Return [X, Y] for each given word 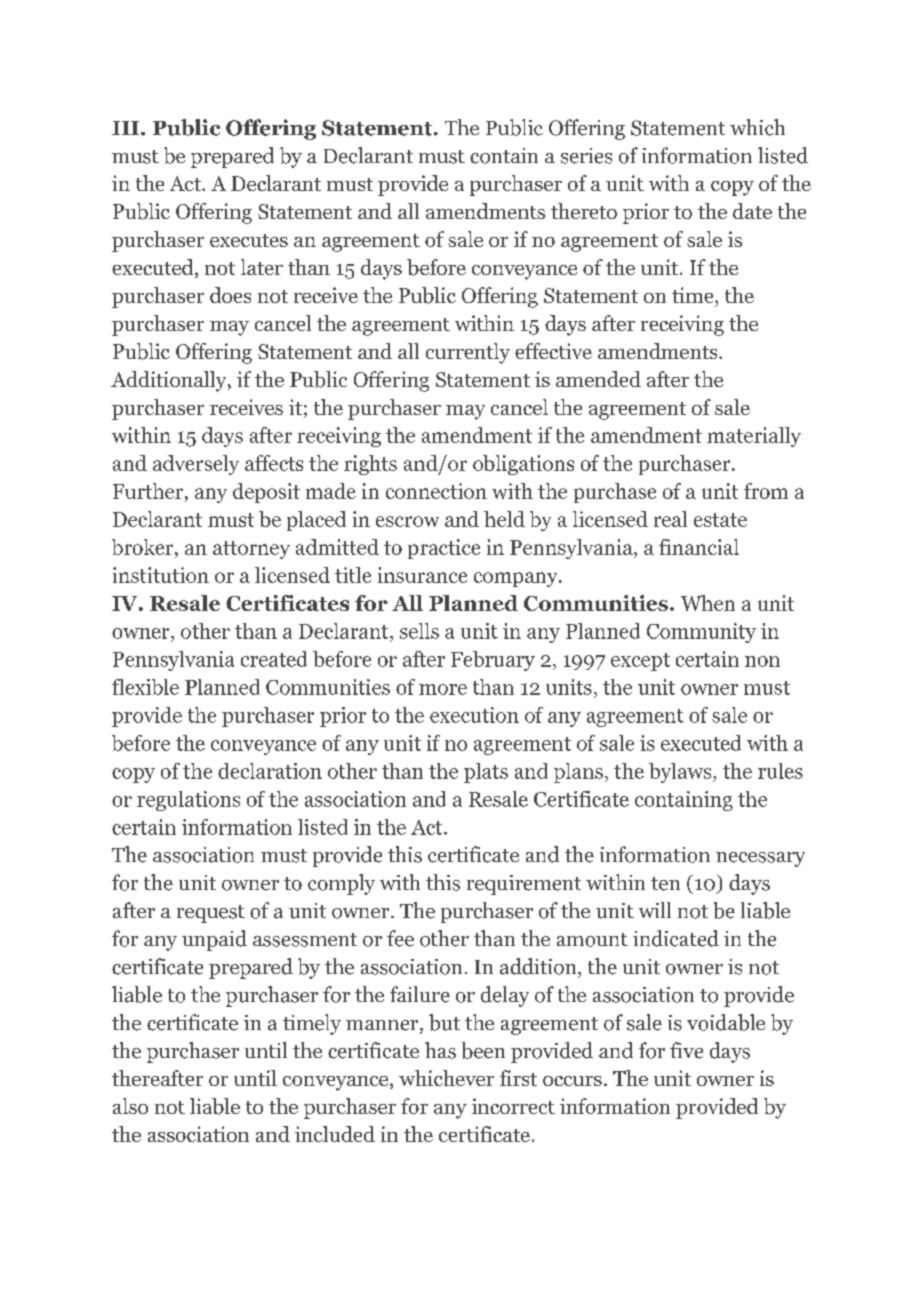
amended [598, 379]
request [211, 914]
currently [468, 353]
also [130, 1106]
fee [400, 938]
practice [444, 549]
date [752, 211]
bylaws [681, 773]
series [586, 156]
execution [474, 715]
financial [699, 547]
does [230, 295]
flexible [145, 687]
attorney [251, 550]
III [127, 128]
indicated [676, 938]
